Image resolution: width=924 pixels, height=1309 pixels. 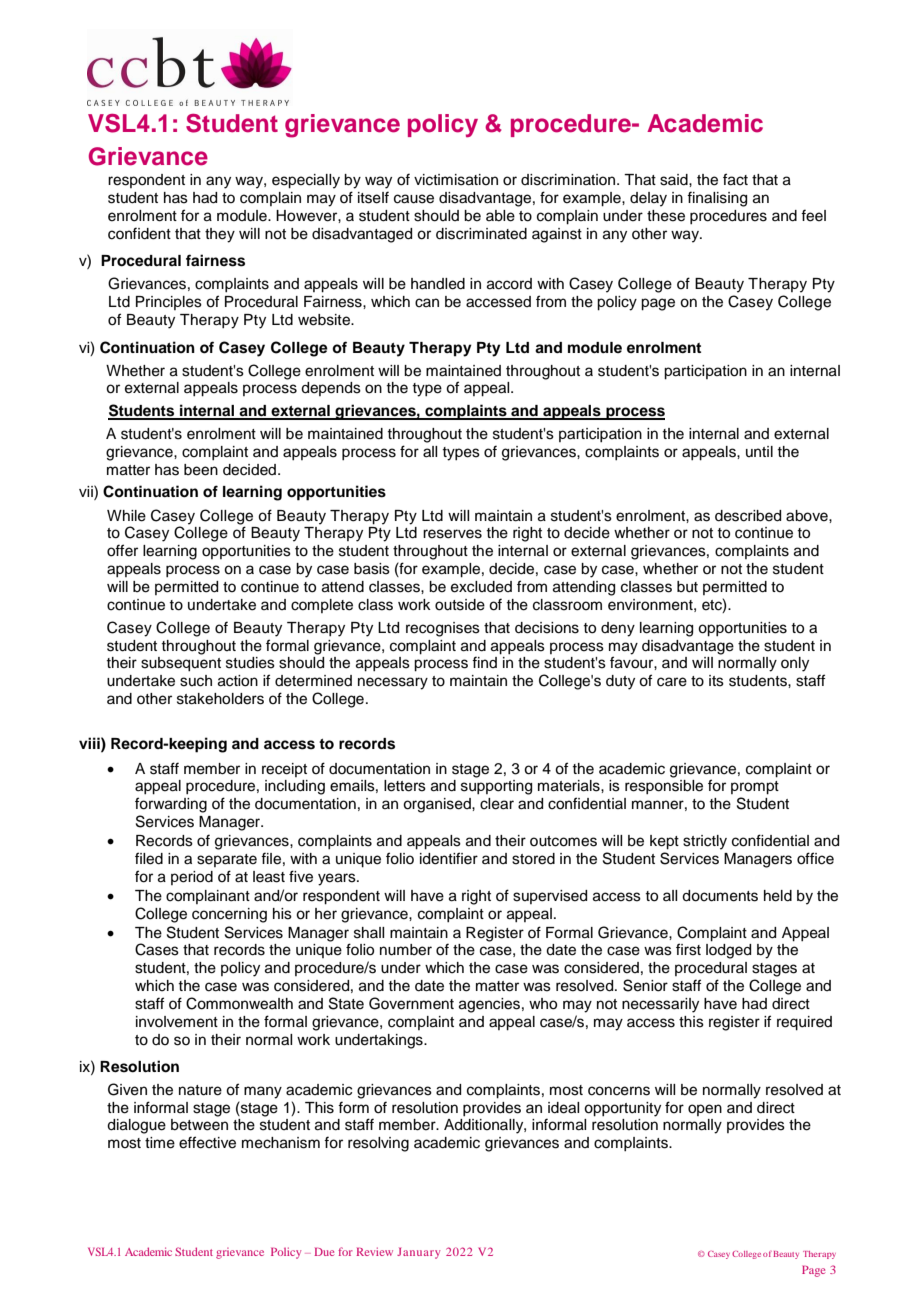 I want to click on find, so click(x=484, y=662).
